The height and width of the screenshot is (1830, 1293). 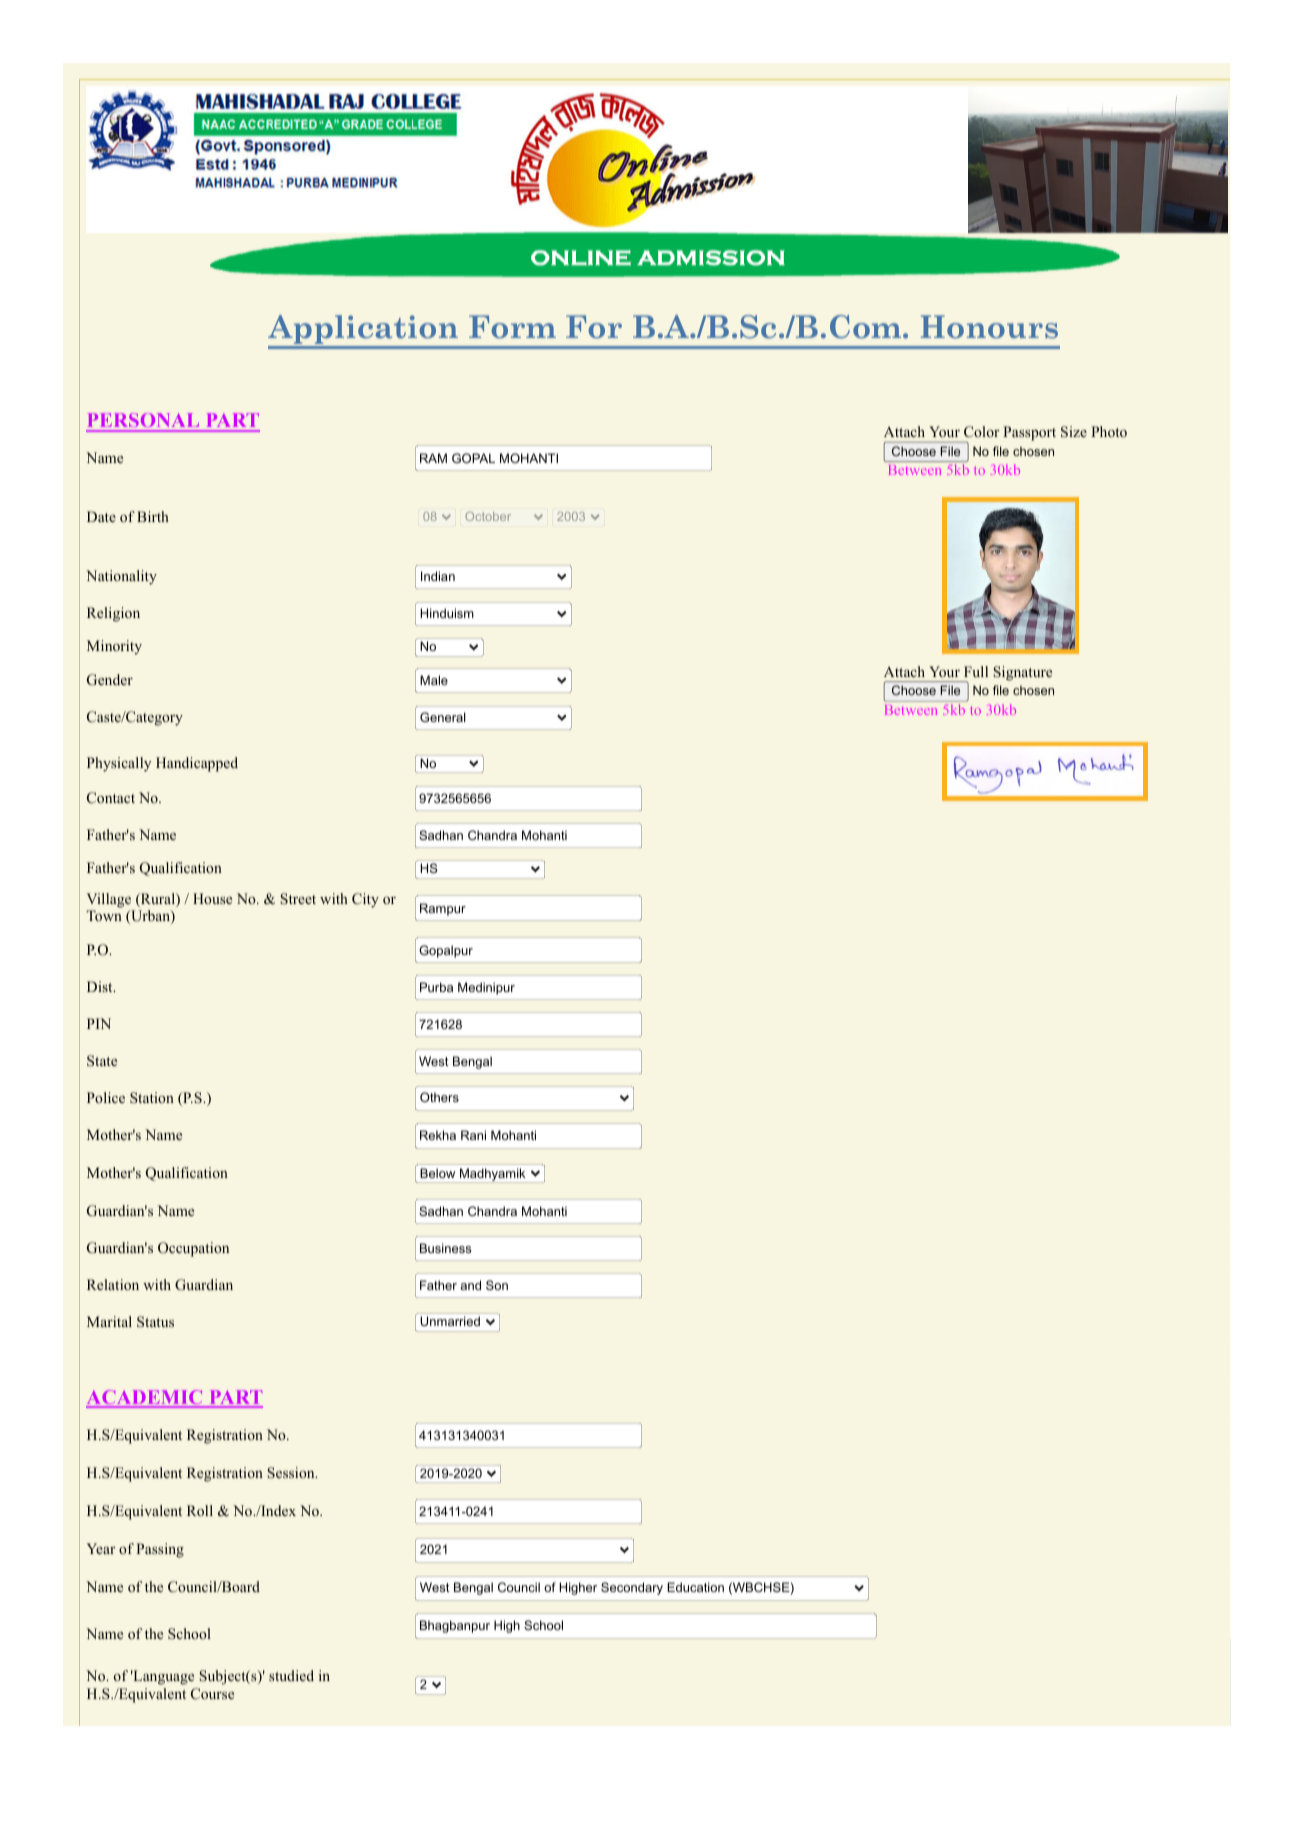 I want to click on Unmarried, so click(x=450, y=1321).
